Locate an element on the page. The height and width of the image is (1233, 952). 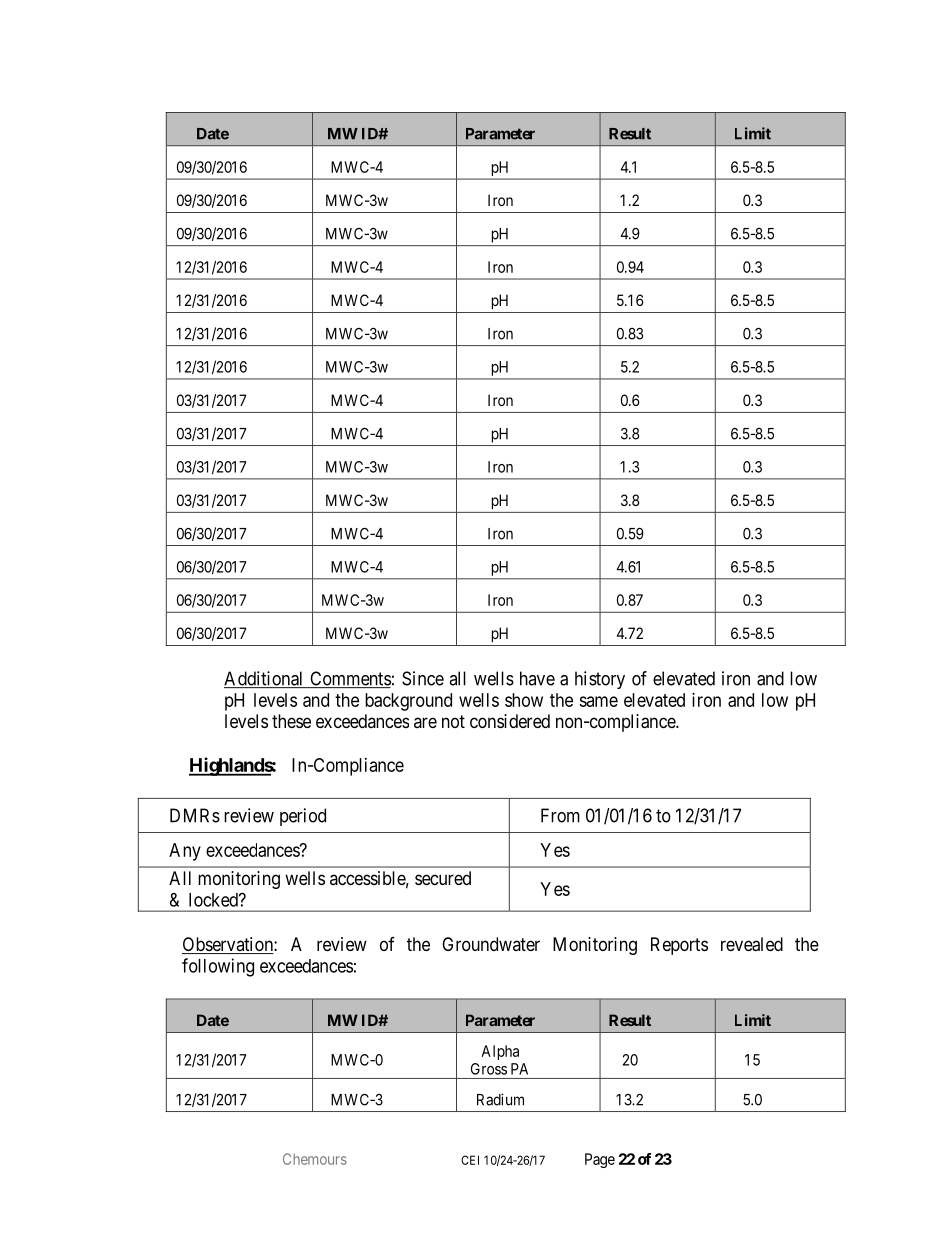
following is located at coordinates (218, 967).
